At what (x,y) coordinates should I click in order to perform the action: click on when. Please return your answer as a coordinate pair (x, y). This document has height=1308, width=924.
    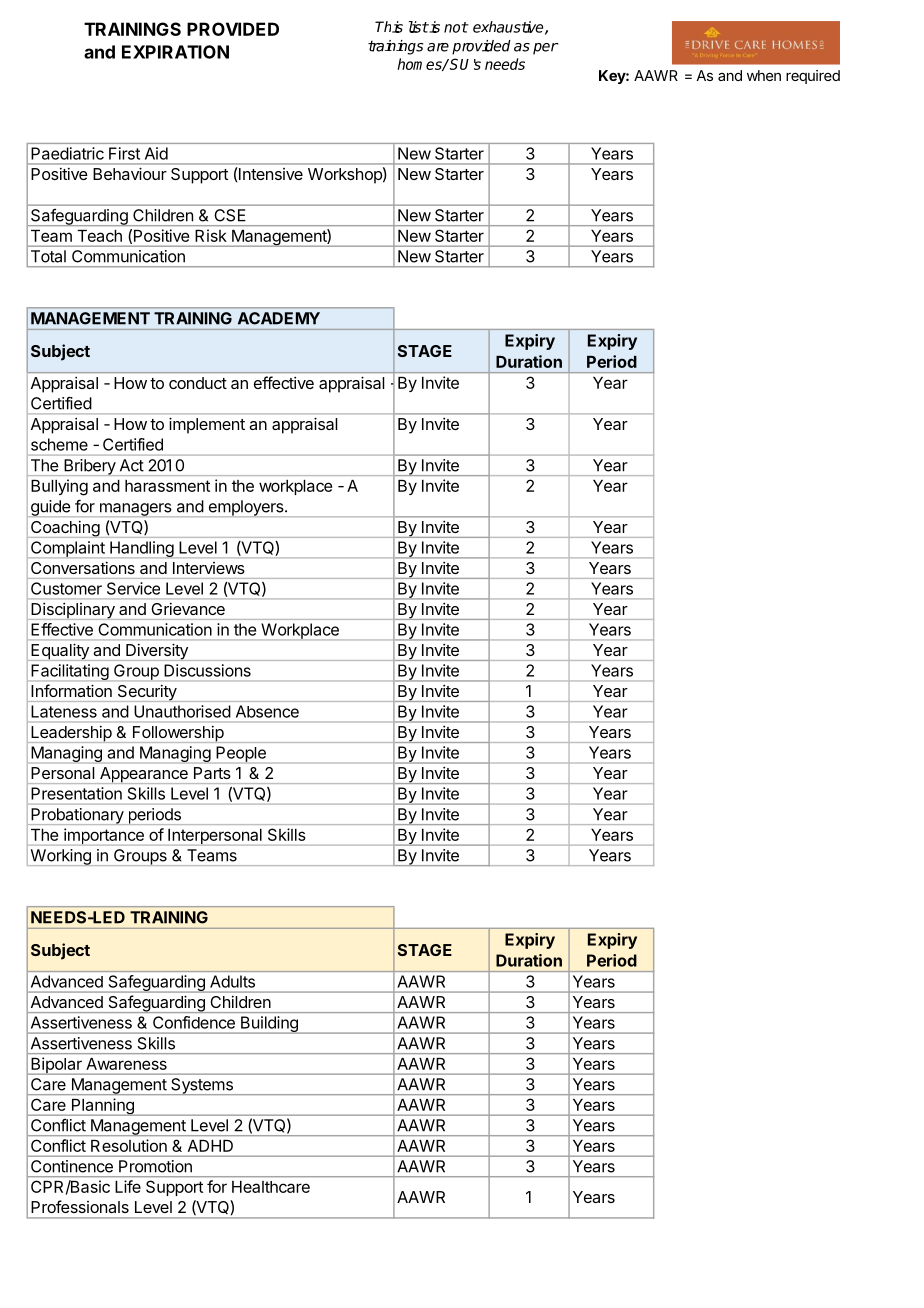
    Looking at the image, I should click on (764, 75).
